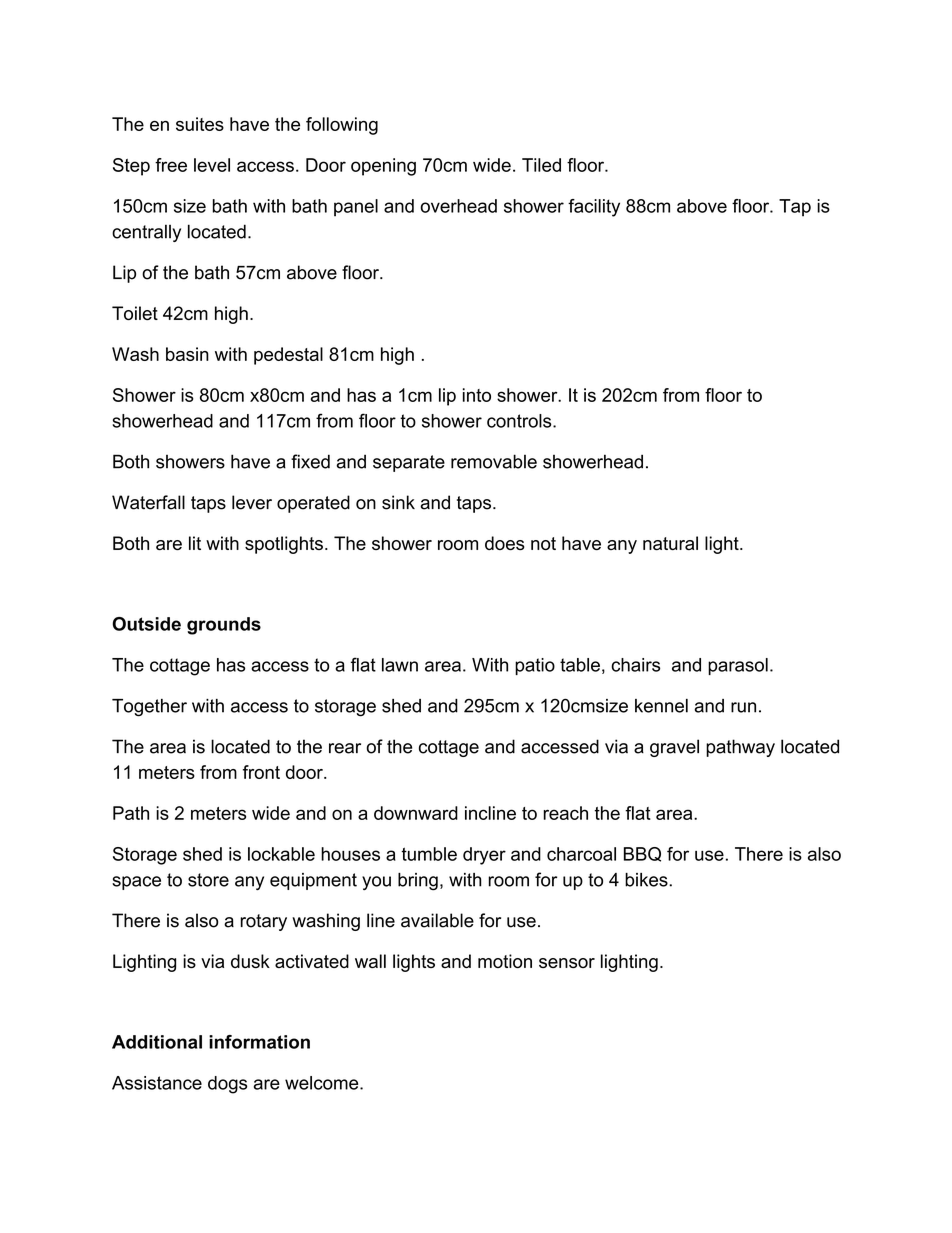 The image size is (952, 1233). Describe the element at coordinates (400, 665) in the image. I see `lawn` at that location.
